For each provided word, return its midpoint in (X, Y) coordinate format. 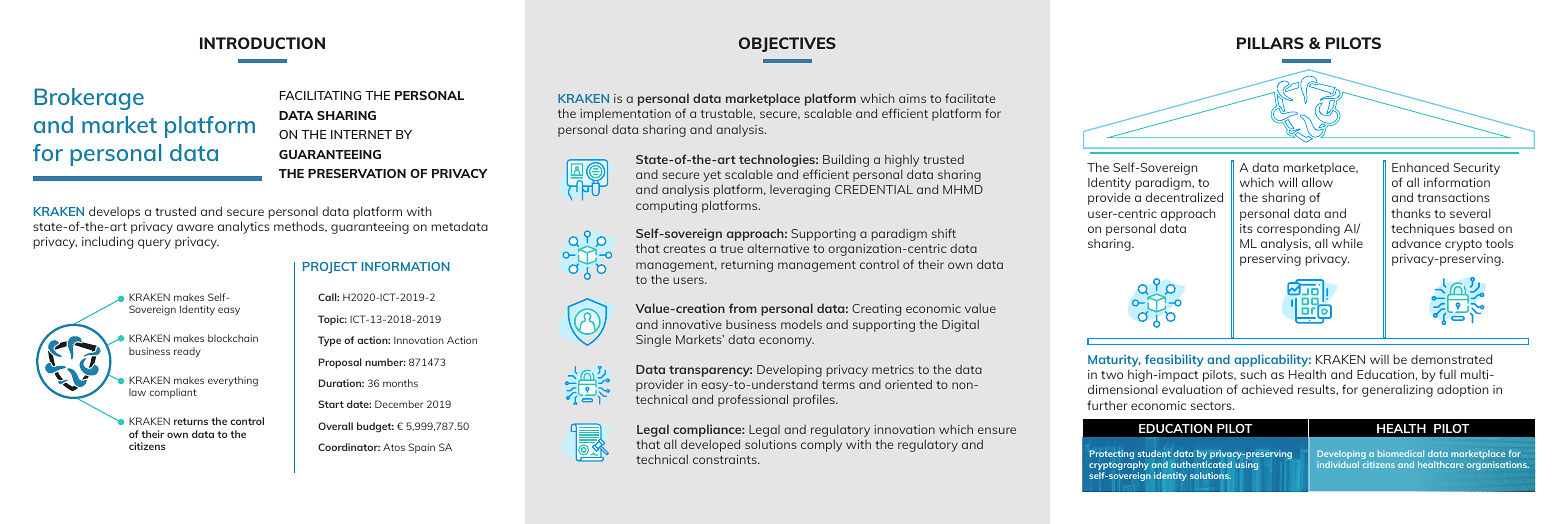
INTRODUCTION (262, 43)
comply (821, 446)
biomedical (1401, 453)
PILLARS (1270, 43)
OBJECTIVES (787, 44)
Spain (421, 448)
